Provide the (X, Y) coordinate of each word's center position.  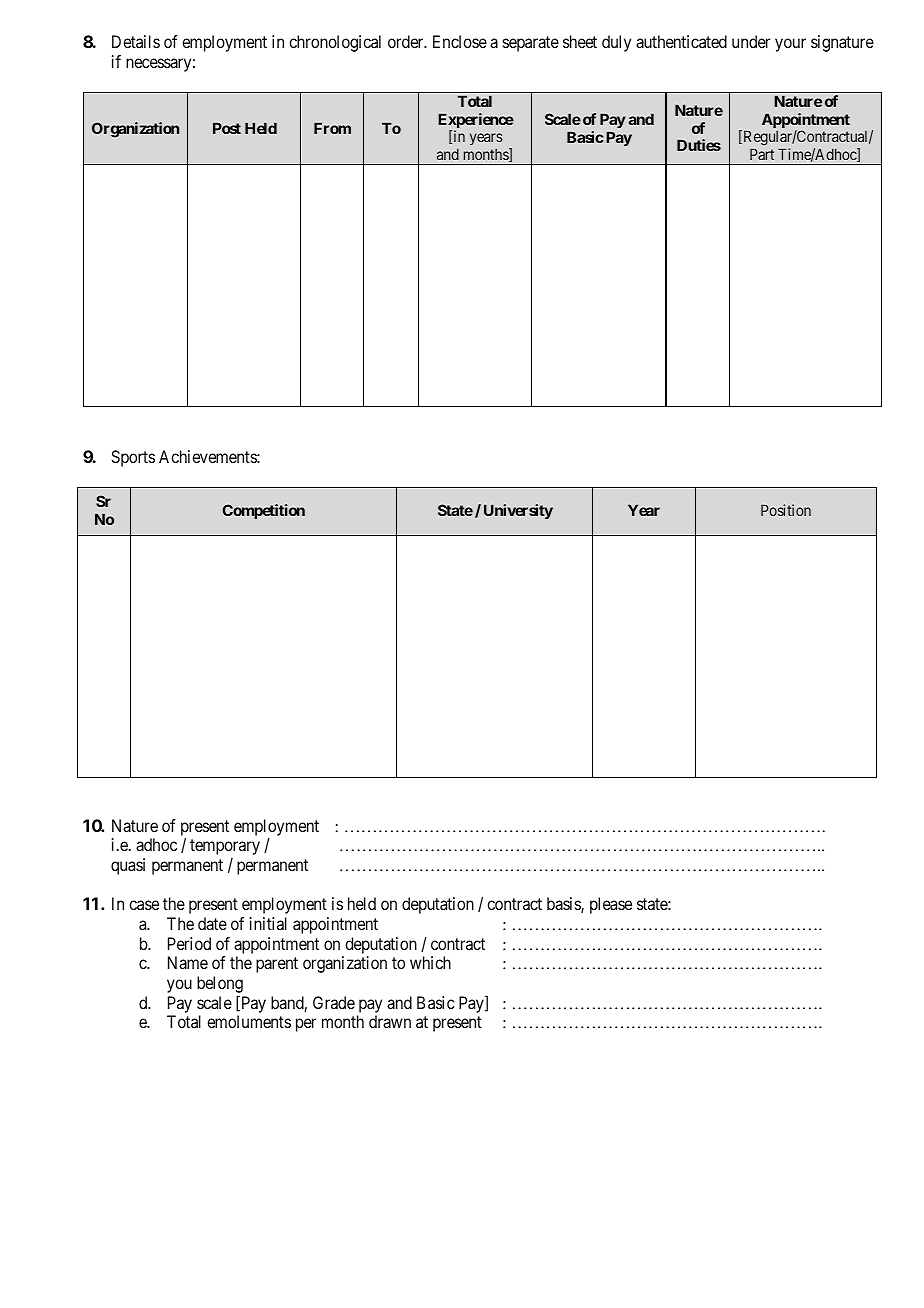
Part (762, 154)
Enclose (460, 41)
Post (227, 128)
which (430, 962)
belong (220, 986)
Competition (263, 511)
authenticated (681, 41)
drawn (390, 1021)
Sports (133, 458)
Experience (476, 122)
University (518, 511)
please (611, 905)
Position (786, 510)
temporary (225, 847)
